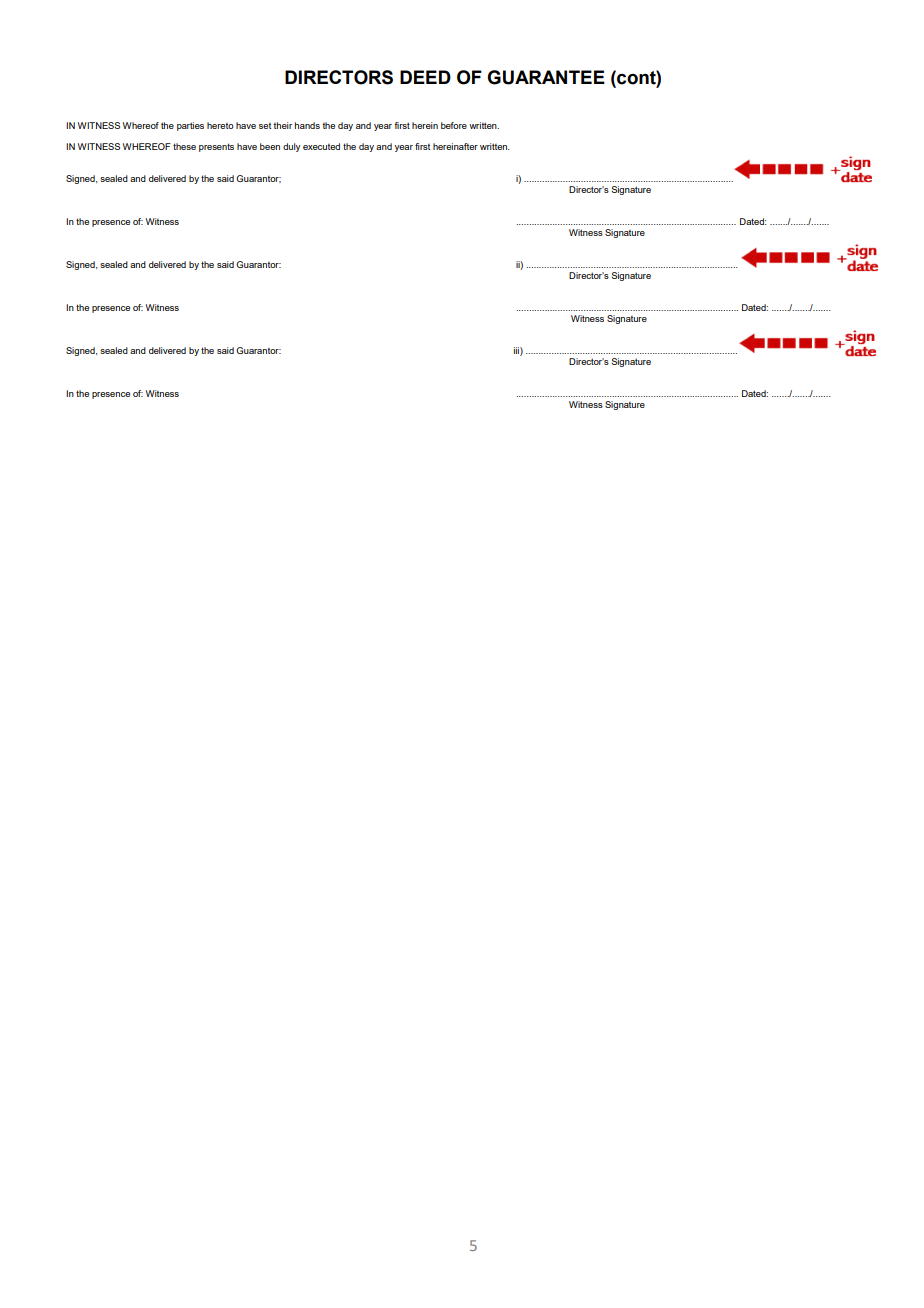 The image size is (924, 1308). Describe the element at coordinates (546, 77) in the image. I see `GUARANTEE` at that location.
